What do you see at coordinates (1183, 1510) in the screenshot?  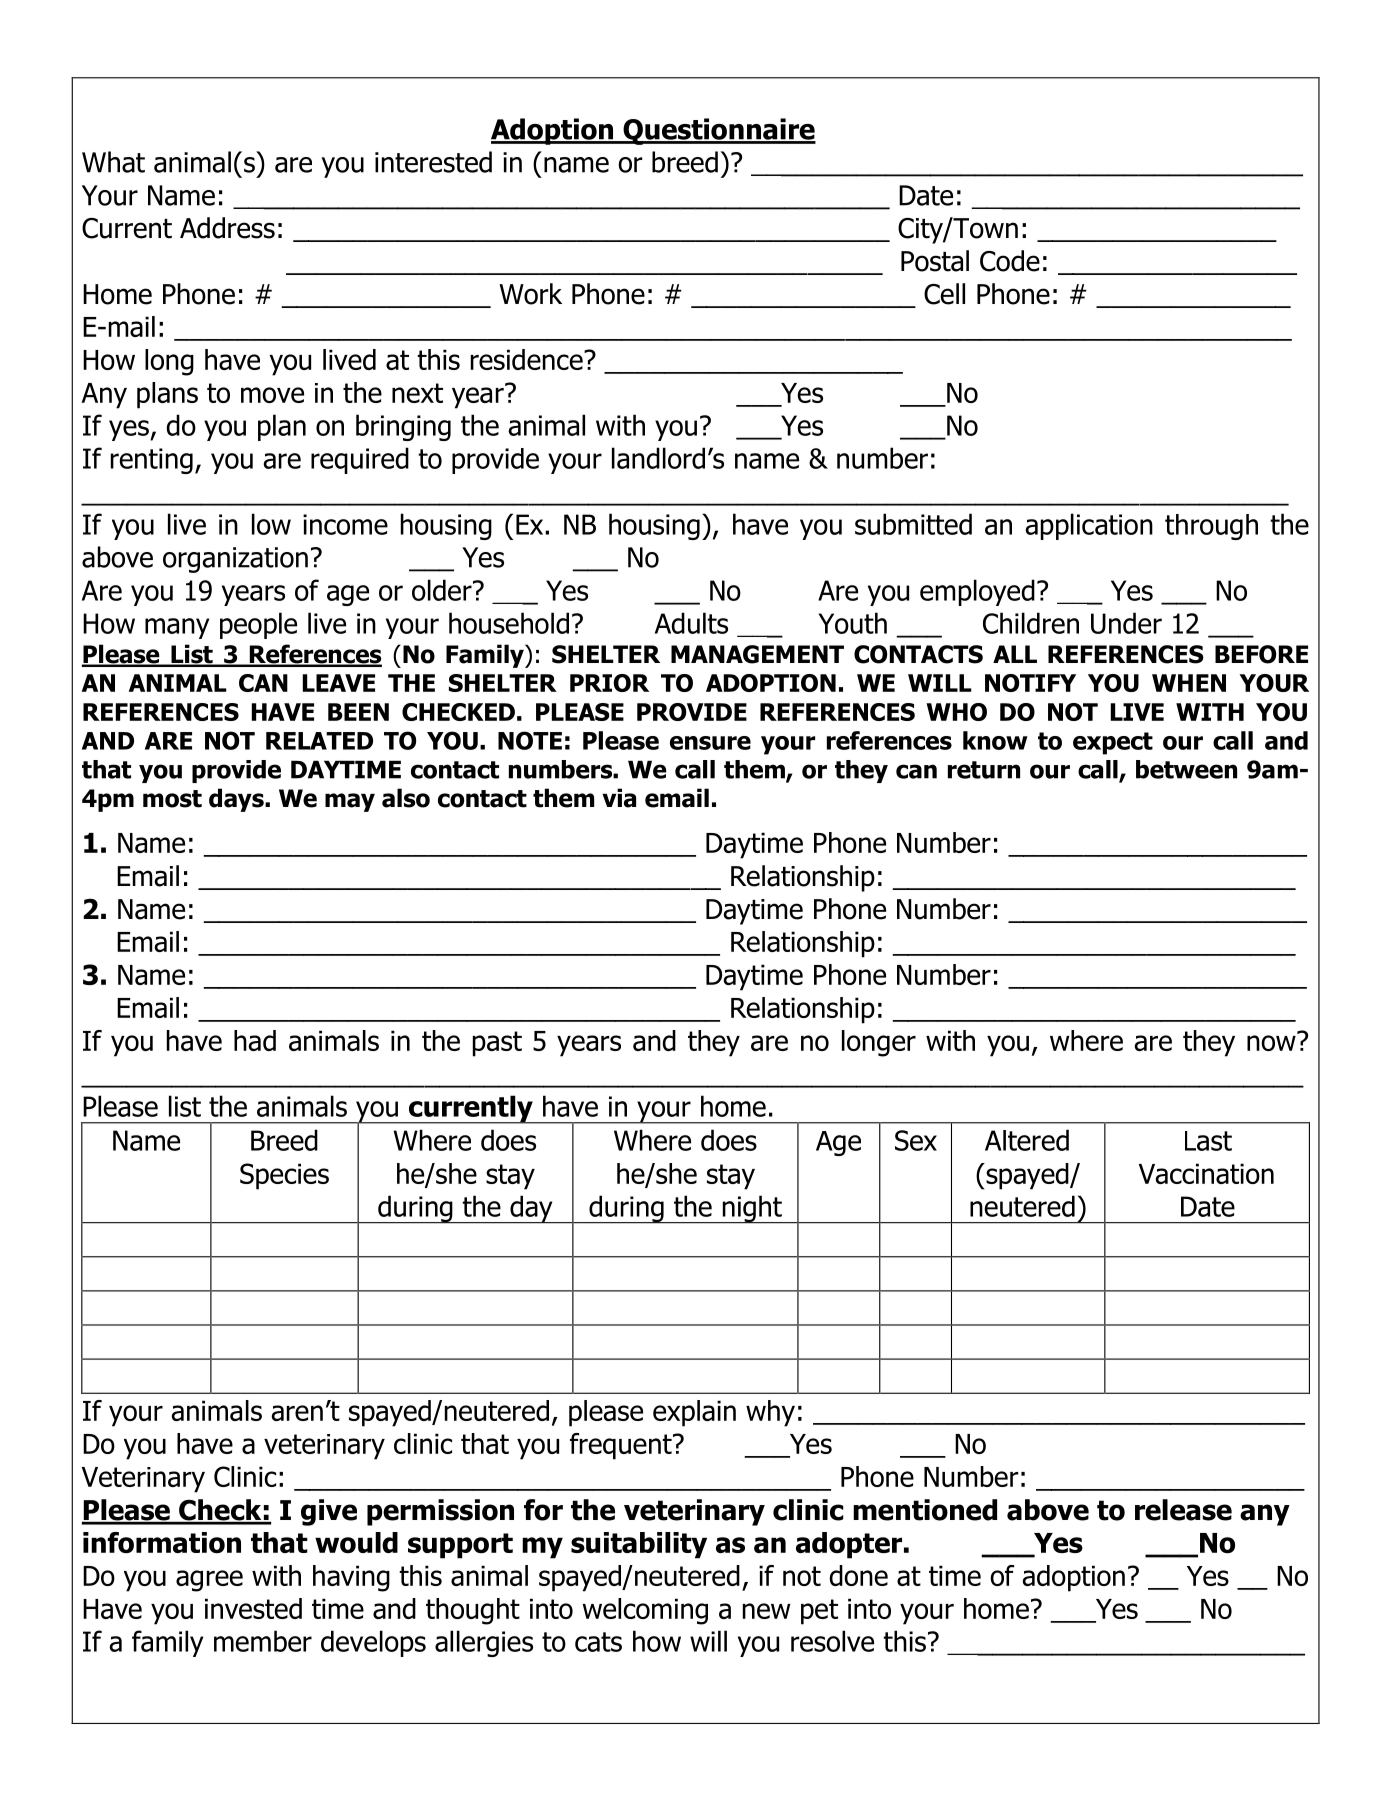 I see `release` at bounding box center [1183, 1510].
